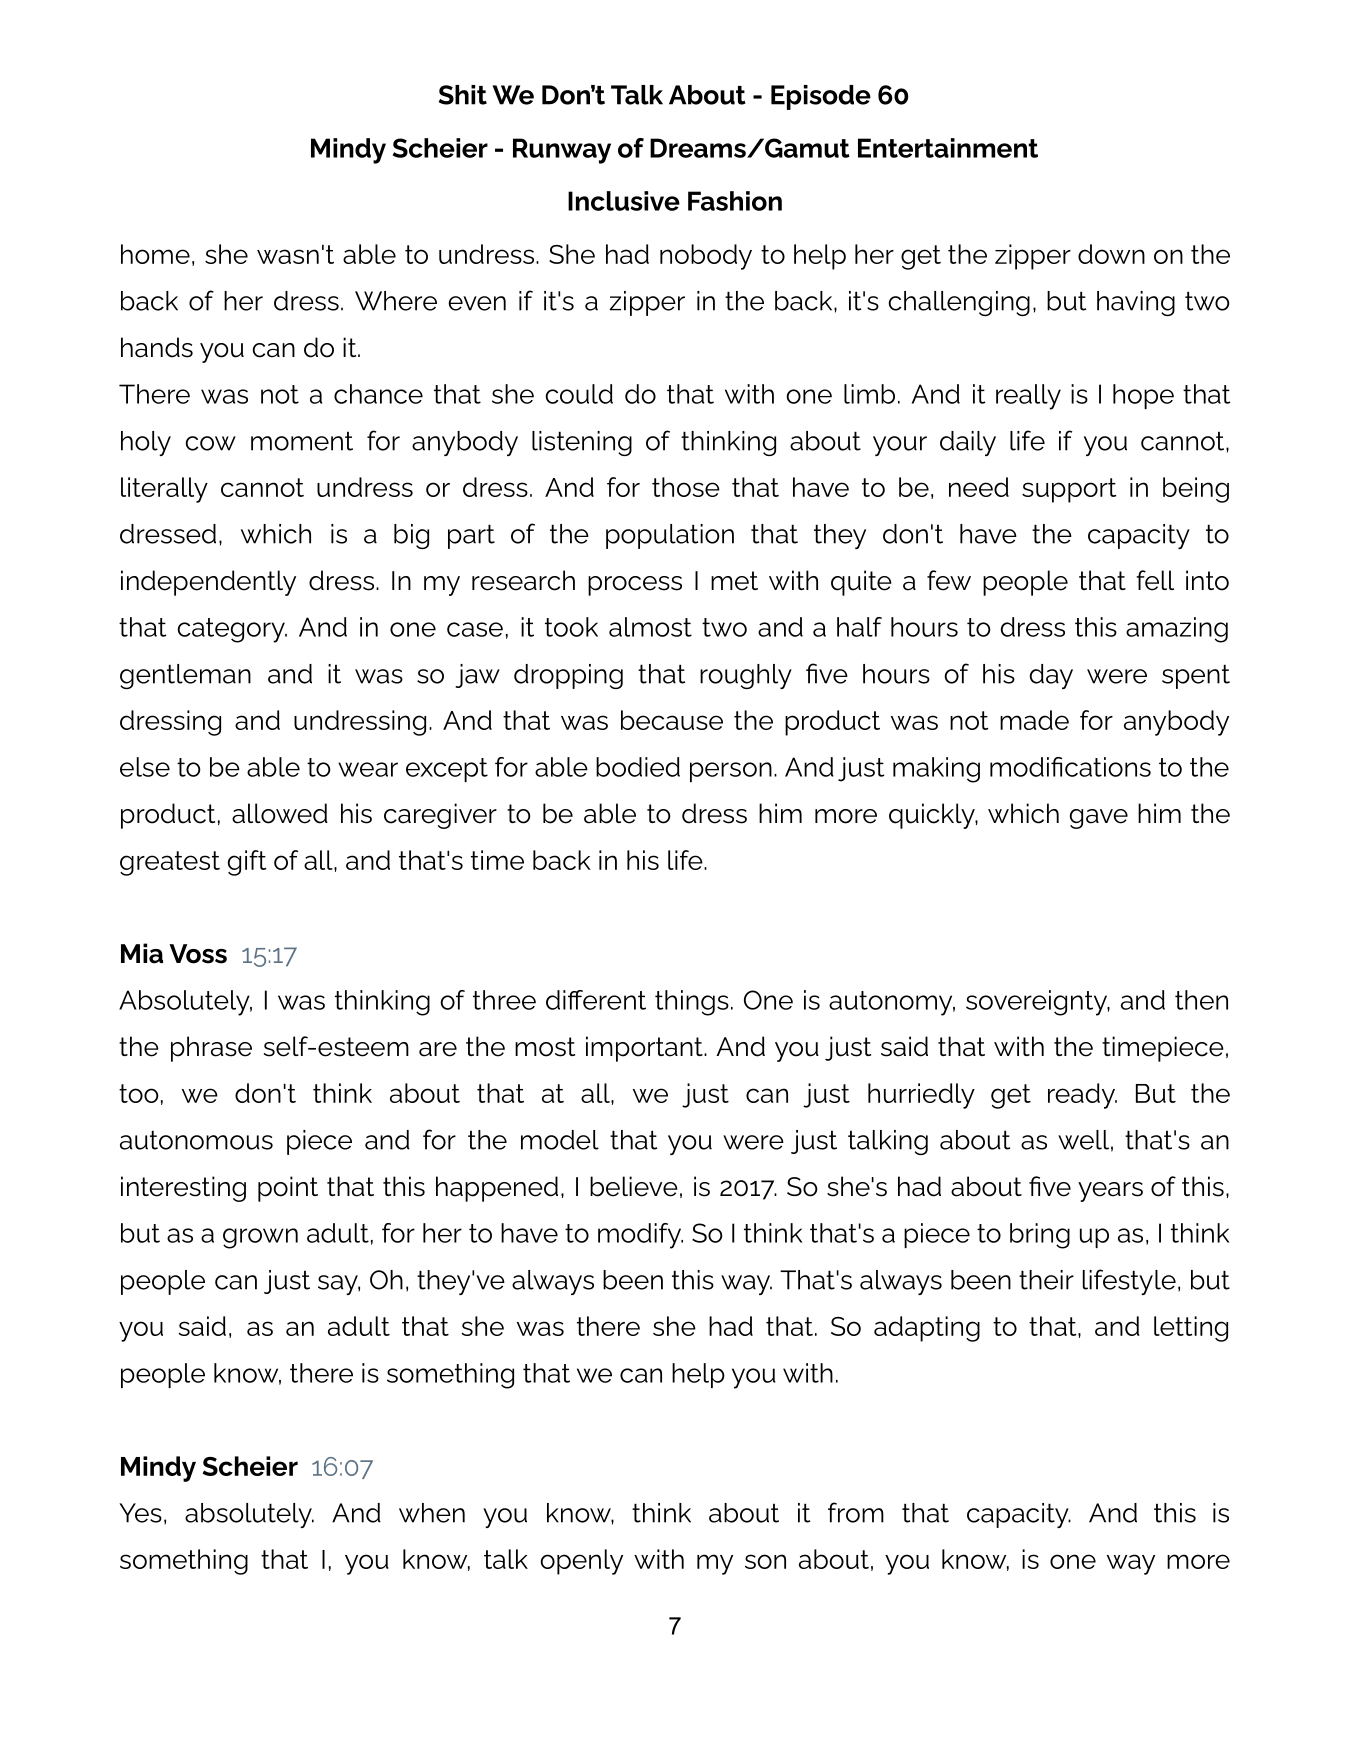  Describe the element at coordinates (624, 201) in the page. I see `Inclusive` at that location.
